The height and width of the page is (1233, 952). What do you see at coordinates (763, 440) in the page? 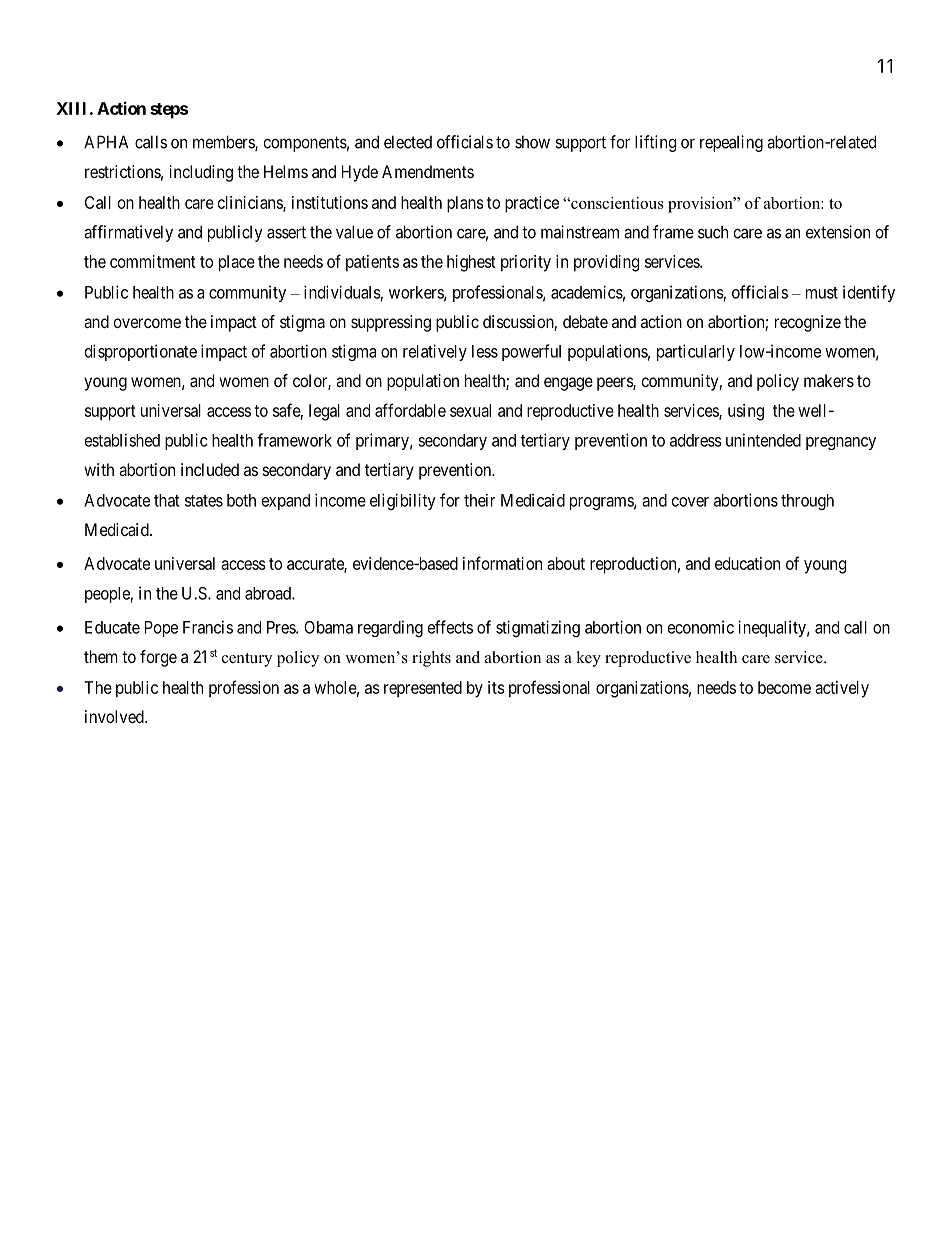
I see `unintended` at bounding box center [763, 440].
